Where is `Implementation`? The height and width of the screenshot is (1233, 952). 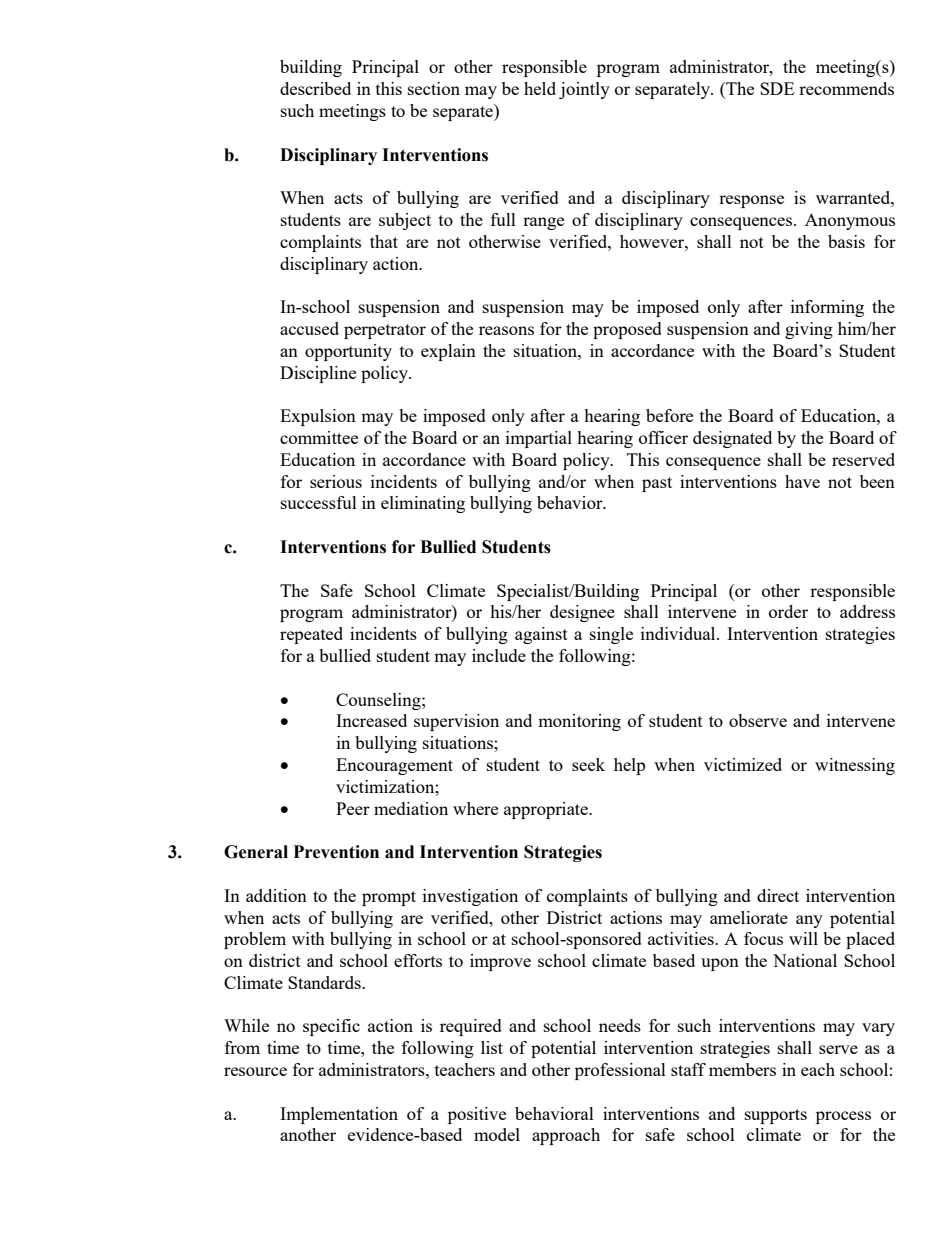
Implementation is located at coordinates (339, 1115).
